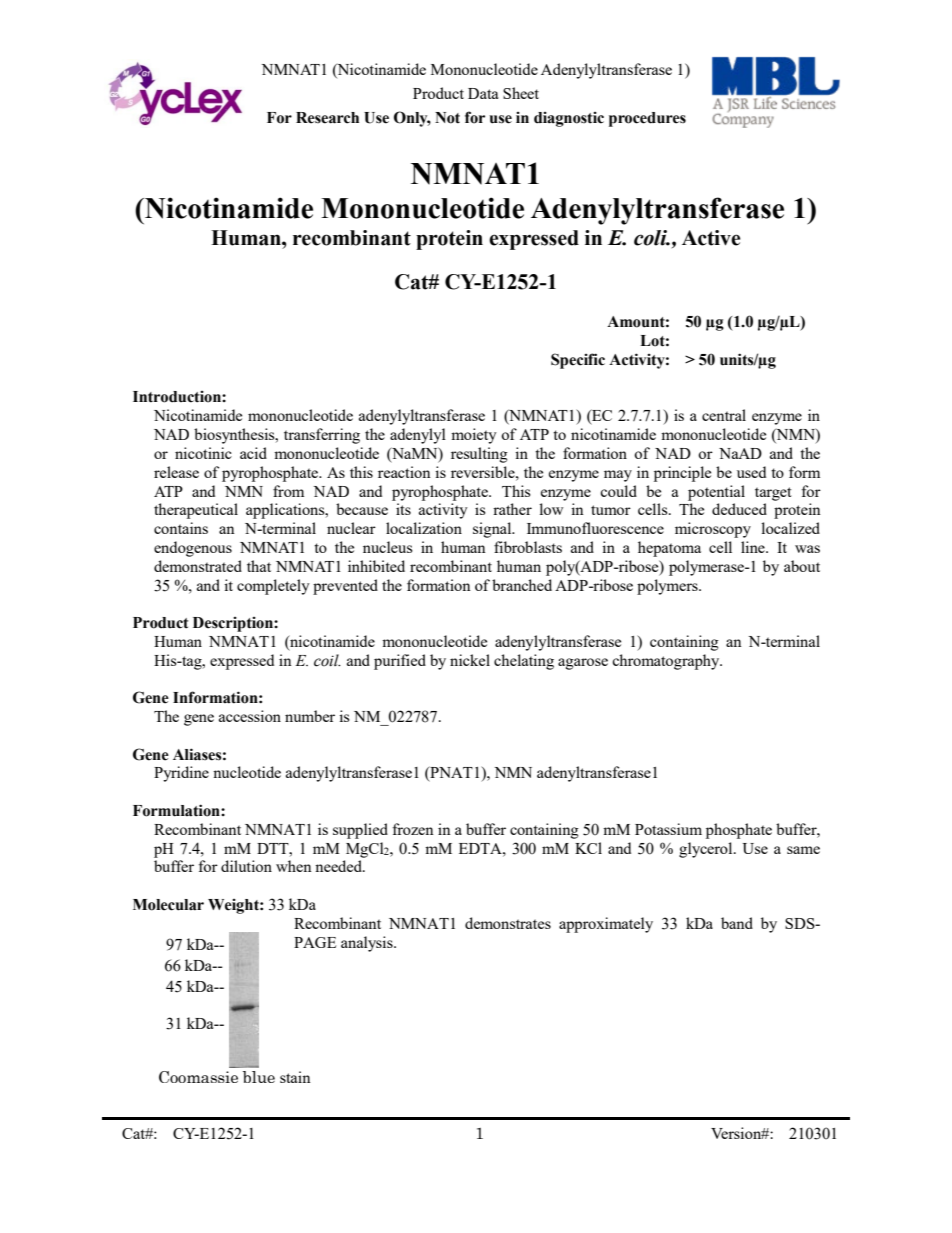 Image resolution: width=952 pixels, height=1233 pixels. What do you see at coordinates (647, 119) in the screenshot?
I see `procedures` at bounding box center [647, 119].
